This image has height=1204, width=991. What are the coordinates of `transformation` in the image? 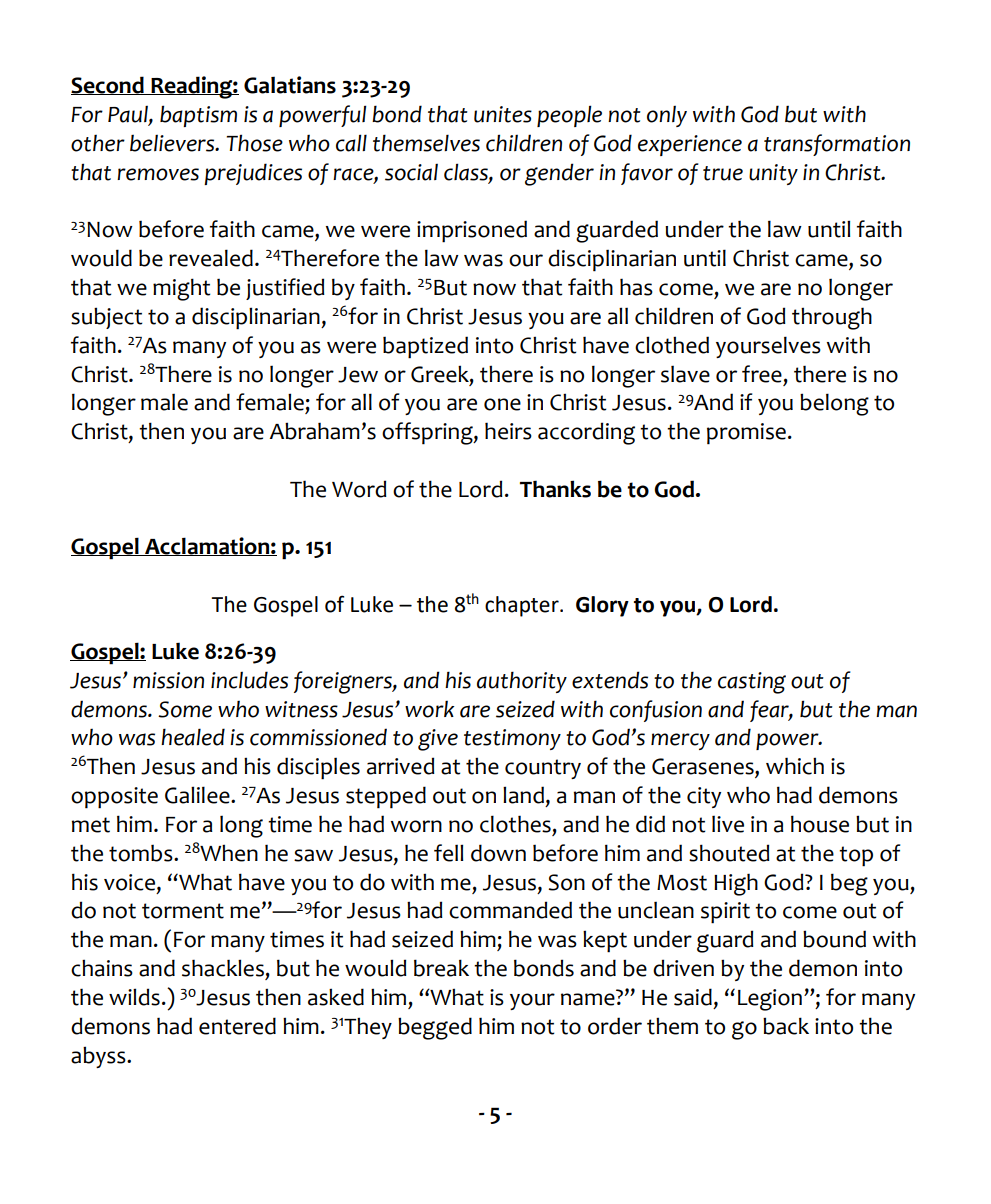 It's located at (837, 145).
